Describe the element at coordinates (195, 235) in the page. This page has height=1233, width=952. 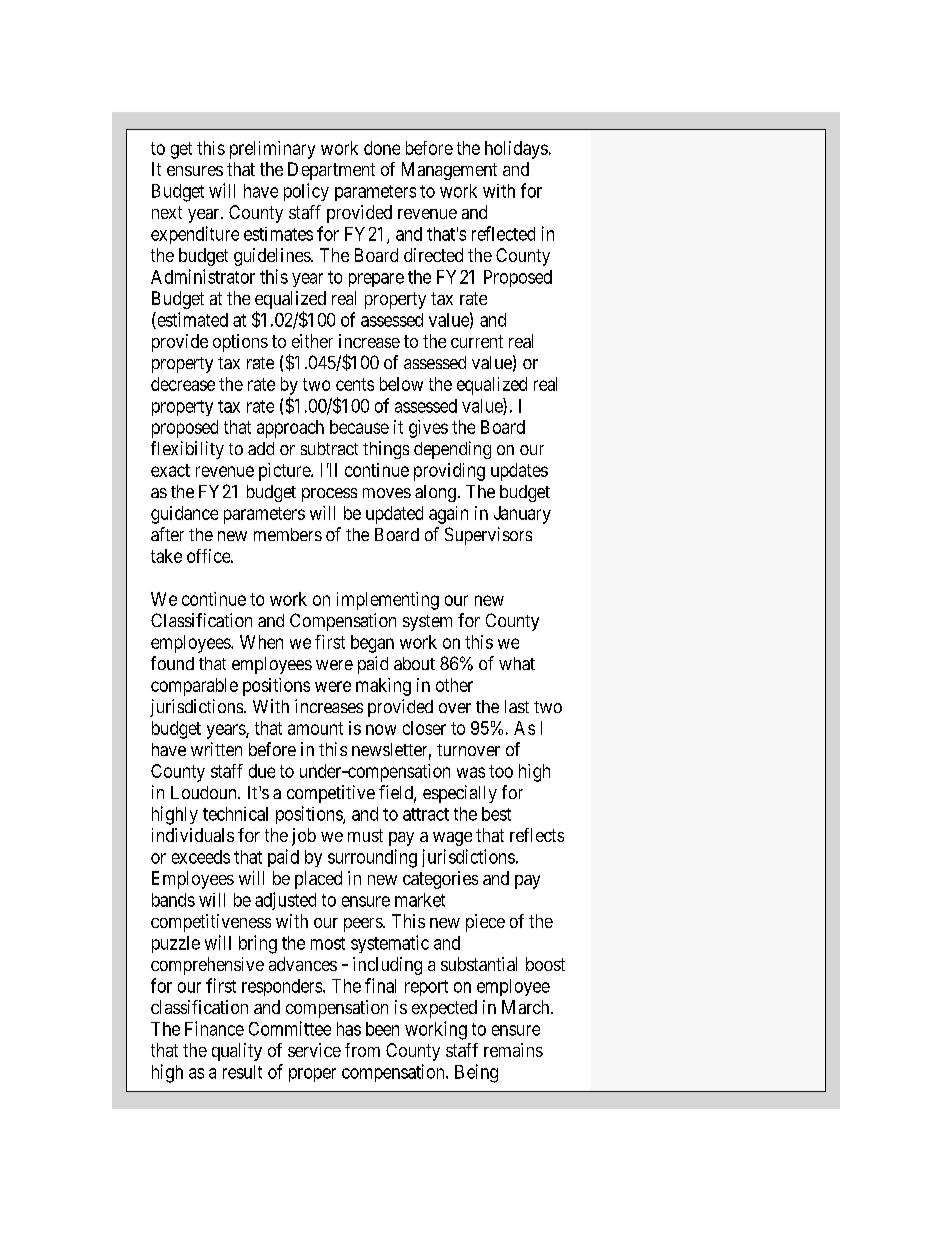
I see `expenditure` at that location.
